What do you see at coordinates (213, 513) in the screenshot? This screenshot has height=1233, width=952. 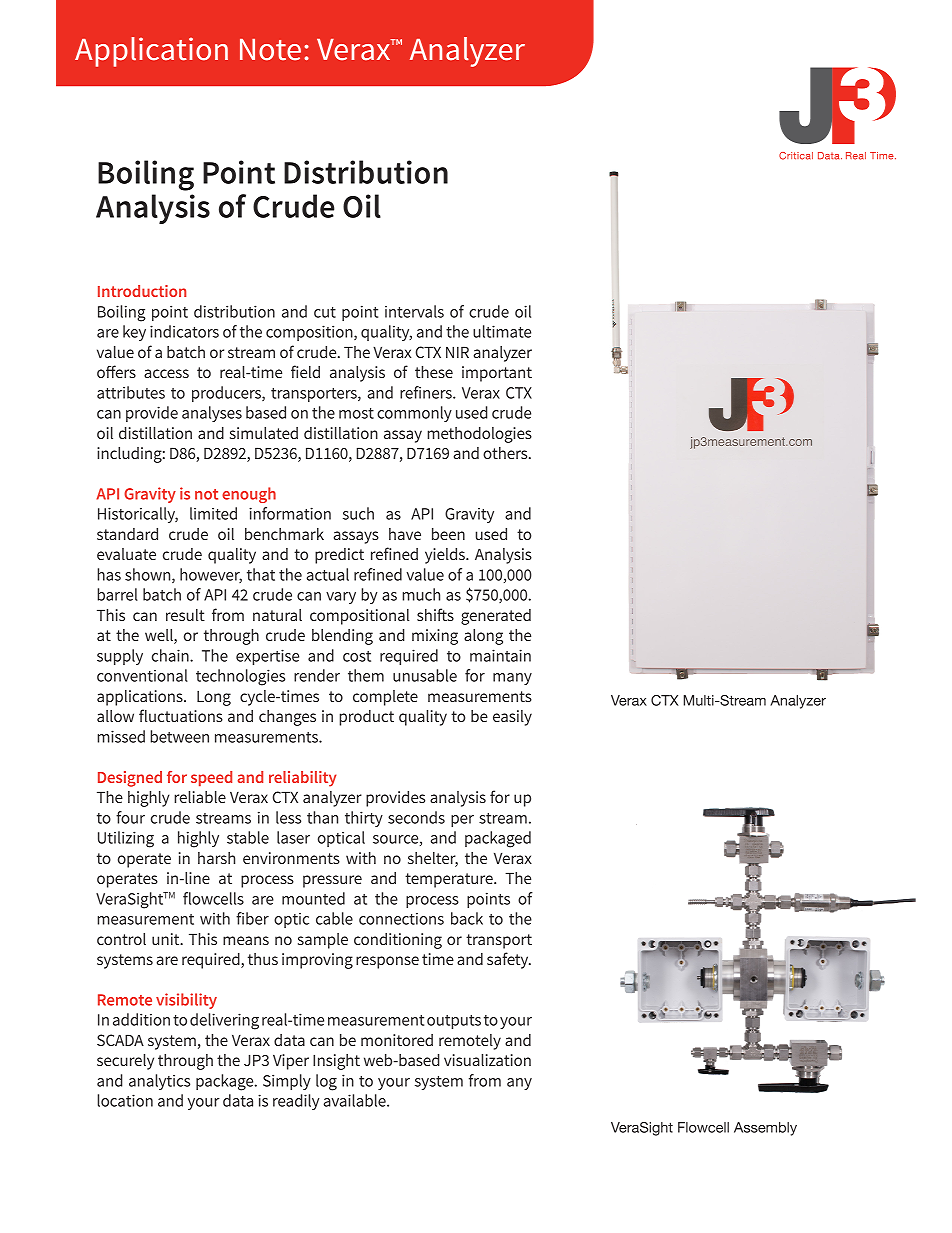 I see `limited` at bounding box center [213, 513].
